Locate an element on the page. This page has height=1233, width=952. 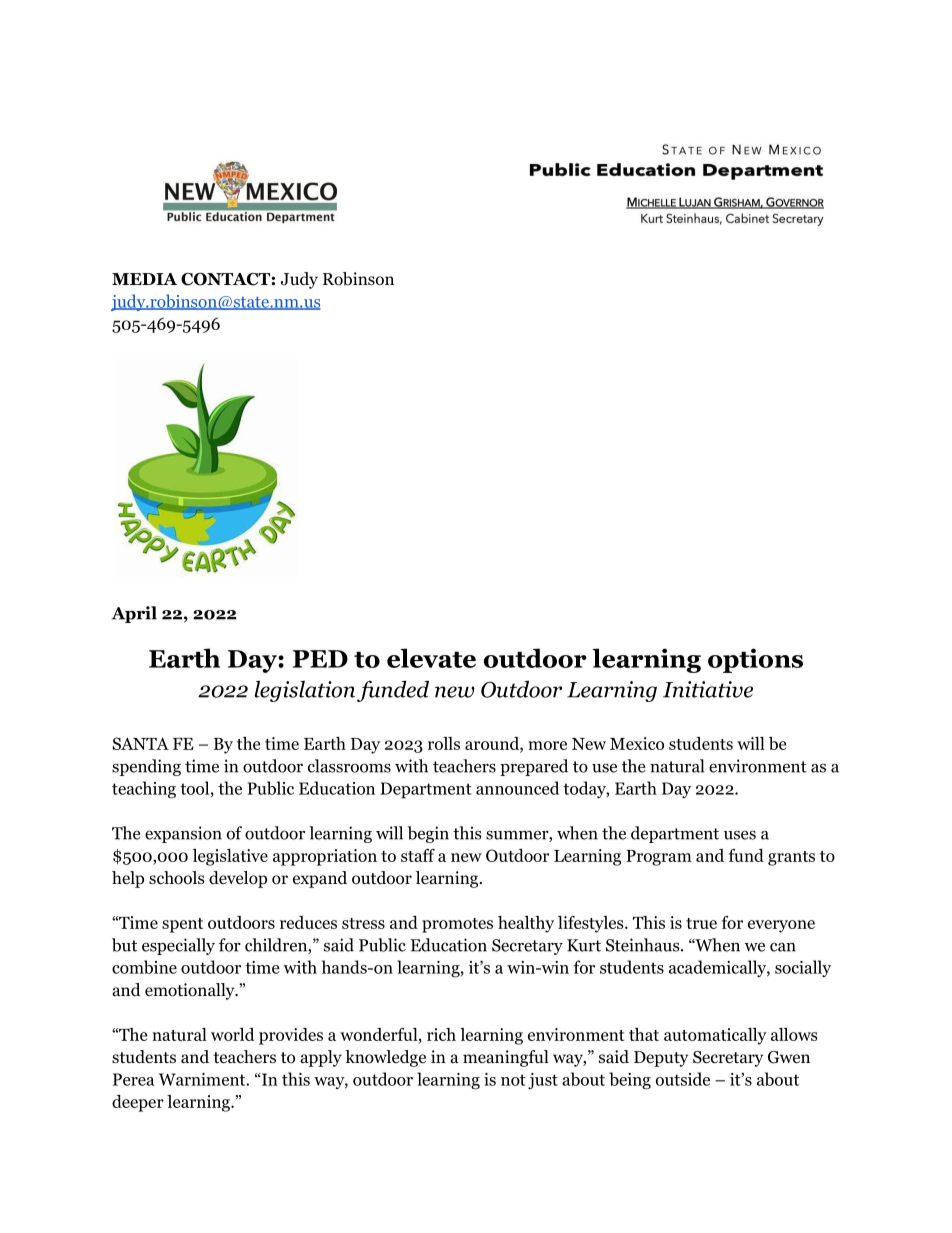
rolls is located at coordinates (444, 743).
